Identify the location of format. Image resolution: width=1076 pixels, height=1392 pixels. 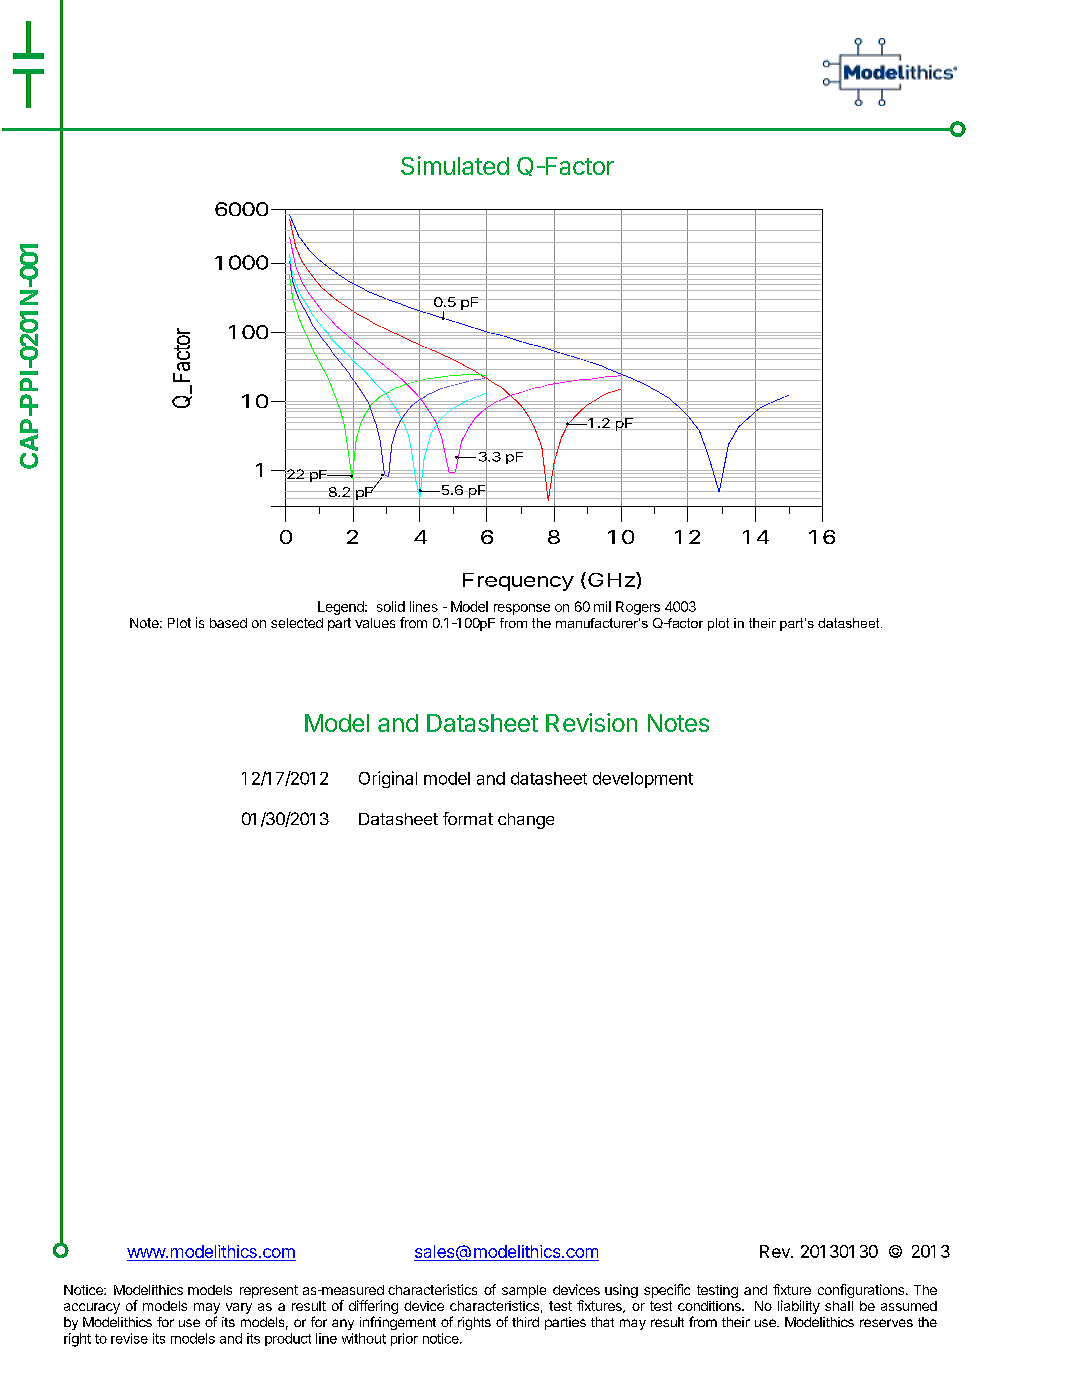
(468, 818).
